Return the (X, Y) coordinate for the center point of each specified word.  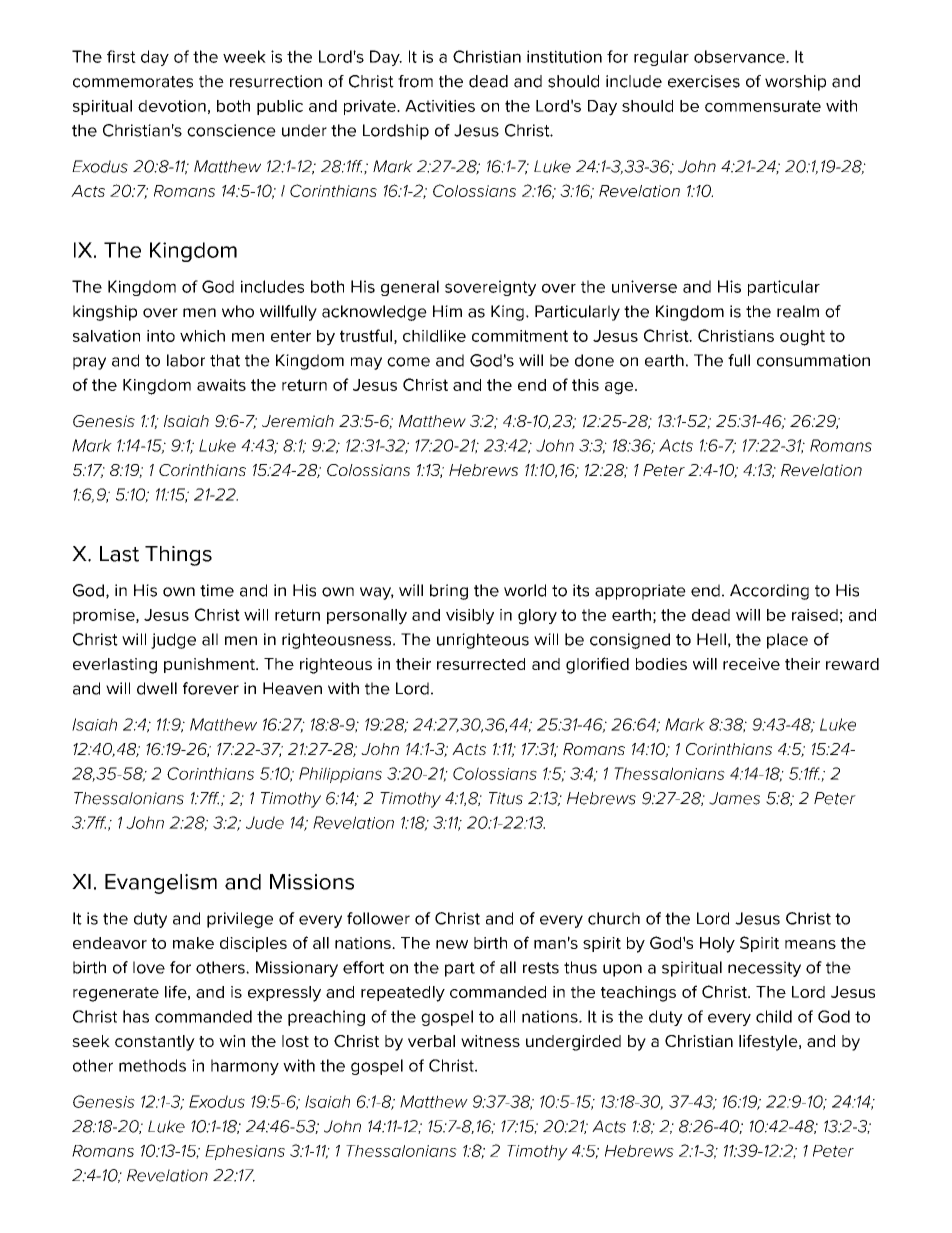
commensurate (763, 106)
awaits (221, 385)
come (408, 362)
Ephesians (245, 1152)
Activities (440, 106)
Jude (265, 822)
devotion (172, 106)
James (734, 798)
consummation (813, 360)
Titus (506, 798)
